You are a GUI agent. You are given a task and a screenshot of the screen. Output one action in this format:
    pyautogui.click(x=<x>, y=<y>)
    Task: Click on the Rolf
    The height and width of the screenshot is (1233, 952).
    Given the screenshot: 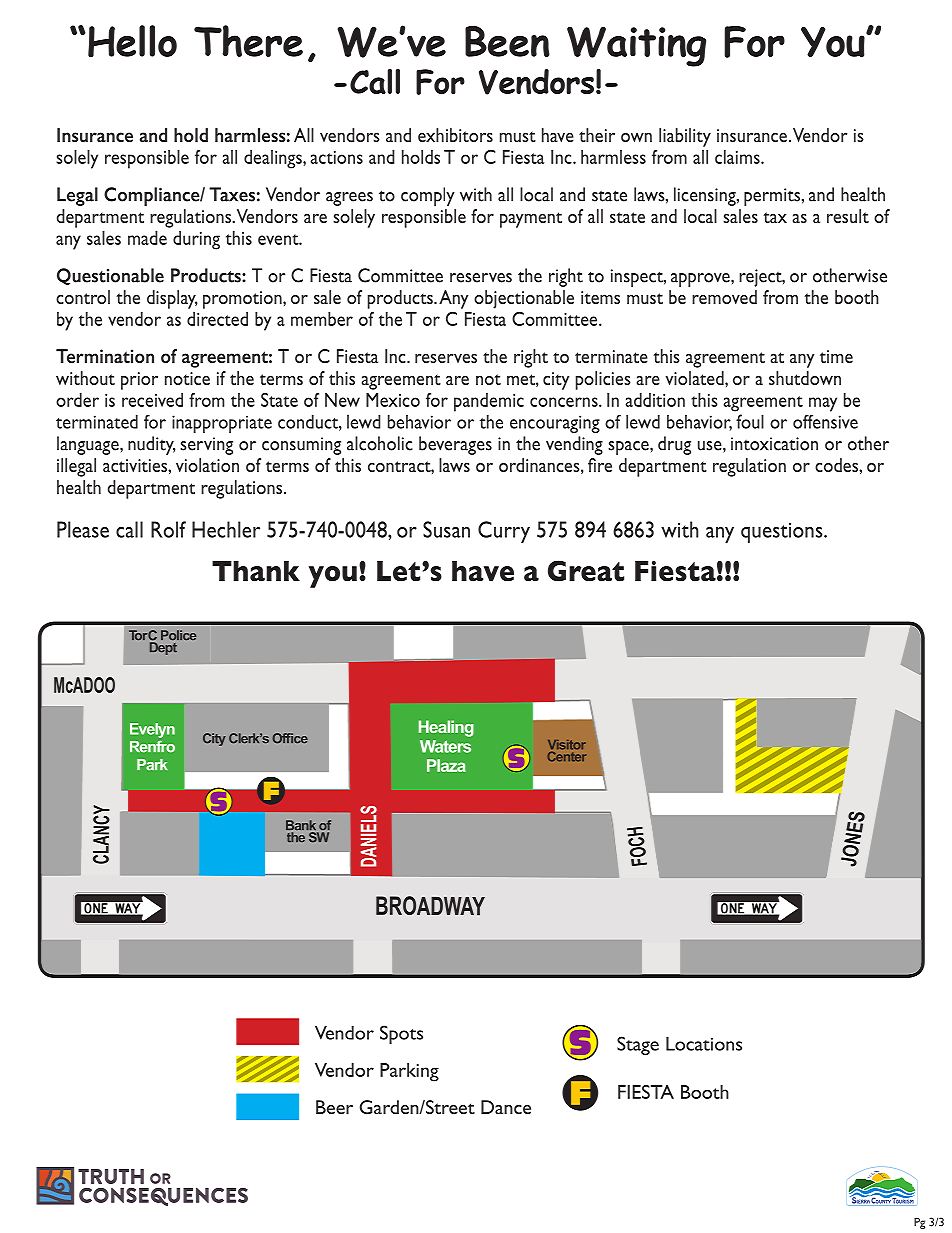 What is the action you would take?
    pyautogui.click(x=168, y=529)
